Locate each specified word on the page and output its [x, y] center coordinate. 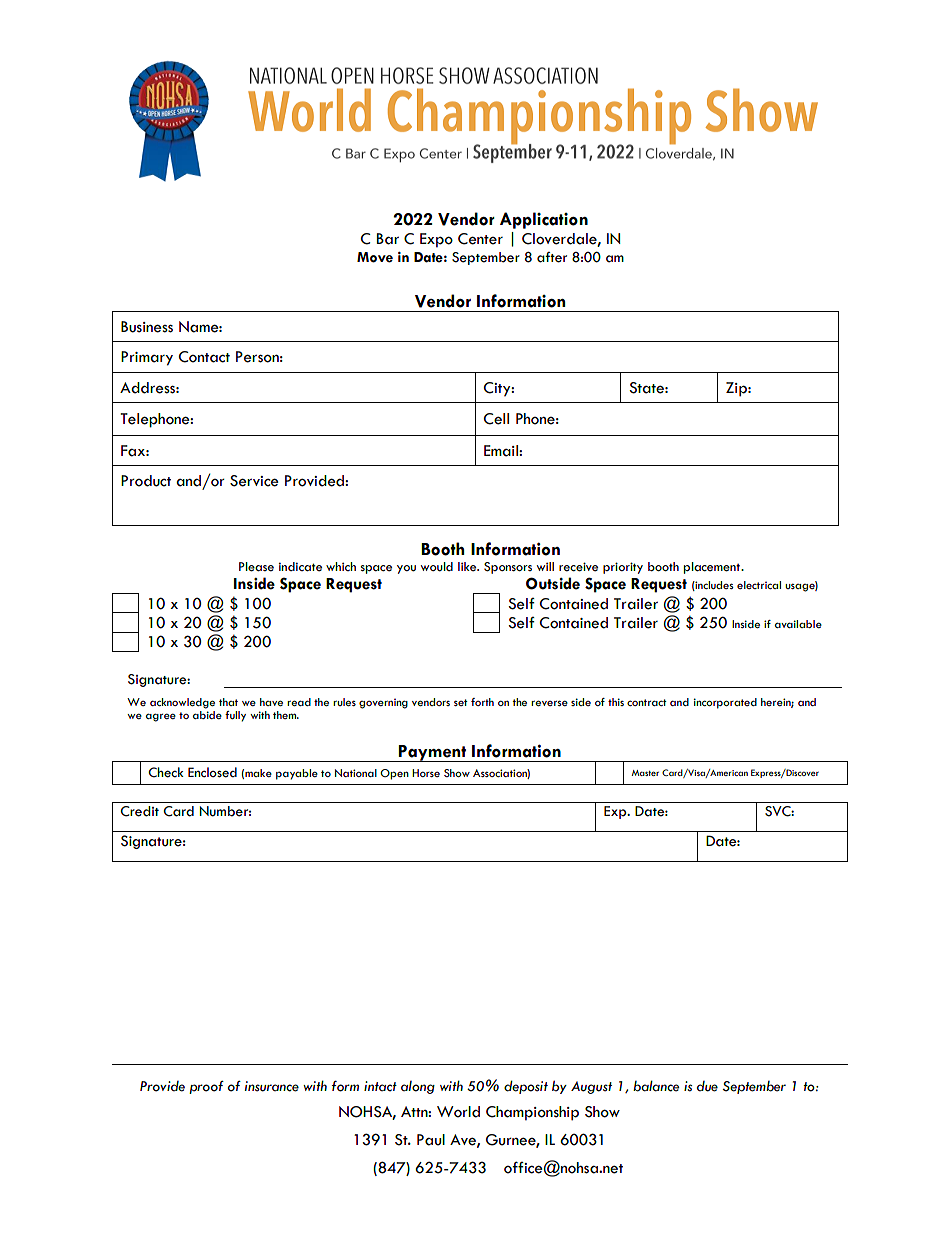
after [552, 257]
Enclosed [212, 772]
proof [206, 1087]
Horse [426, 773]
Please [256, 567]
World [458, 1112]
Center [480, 239]
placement [713, 568]
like [468, 567]
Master [645, 773]
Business [147, 327]
